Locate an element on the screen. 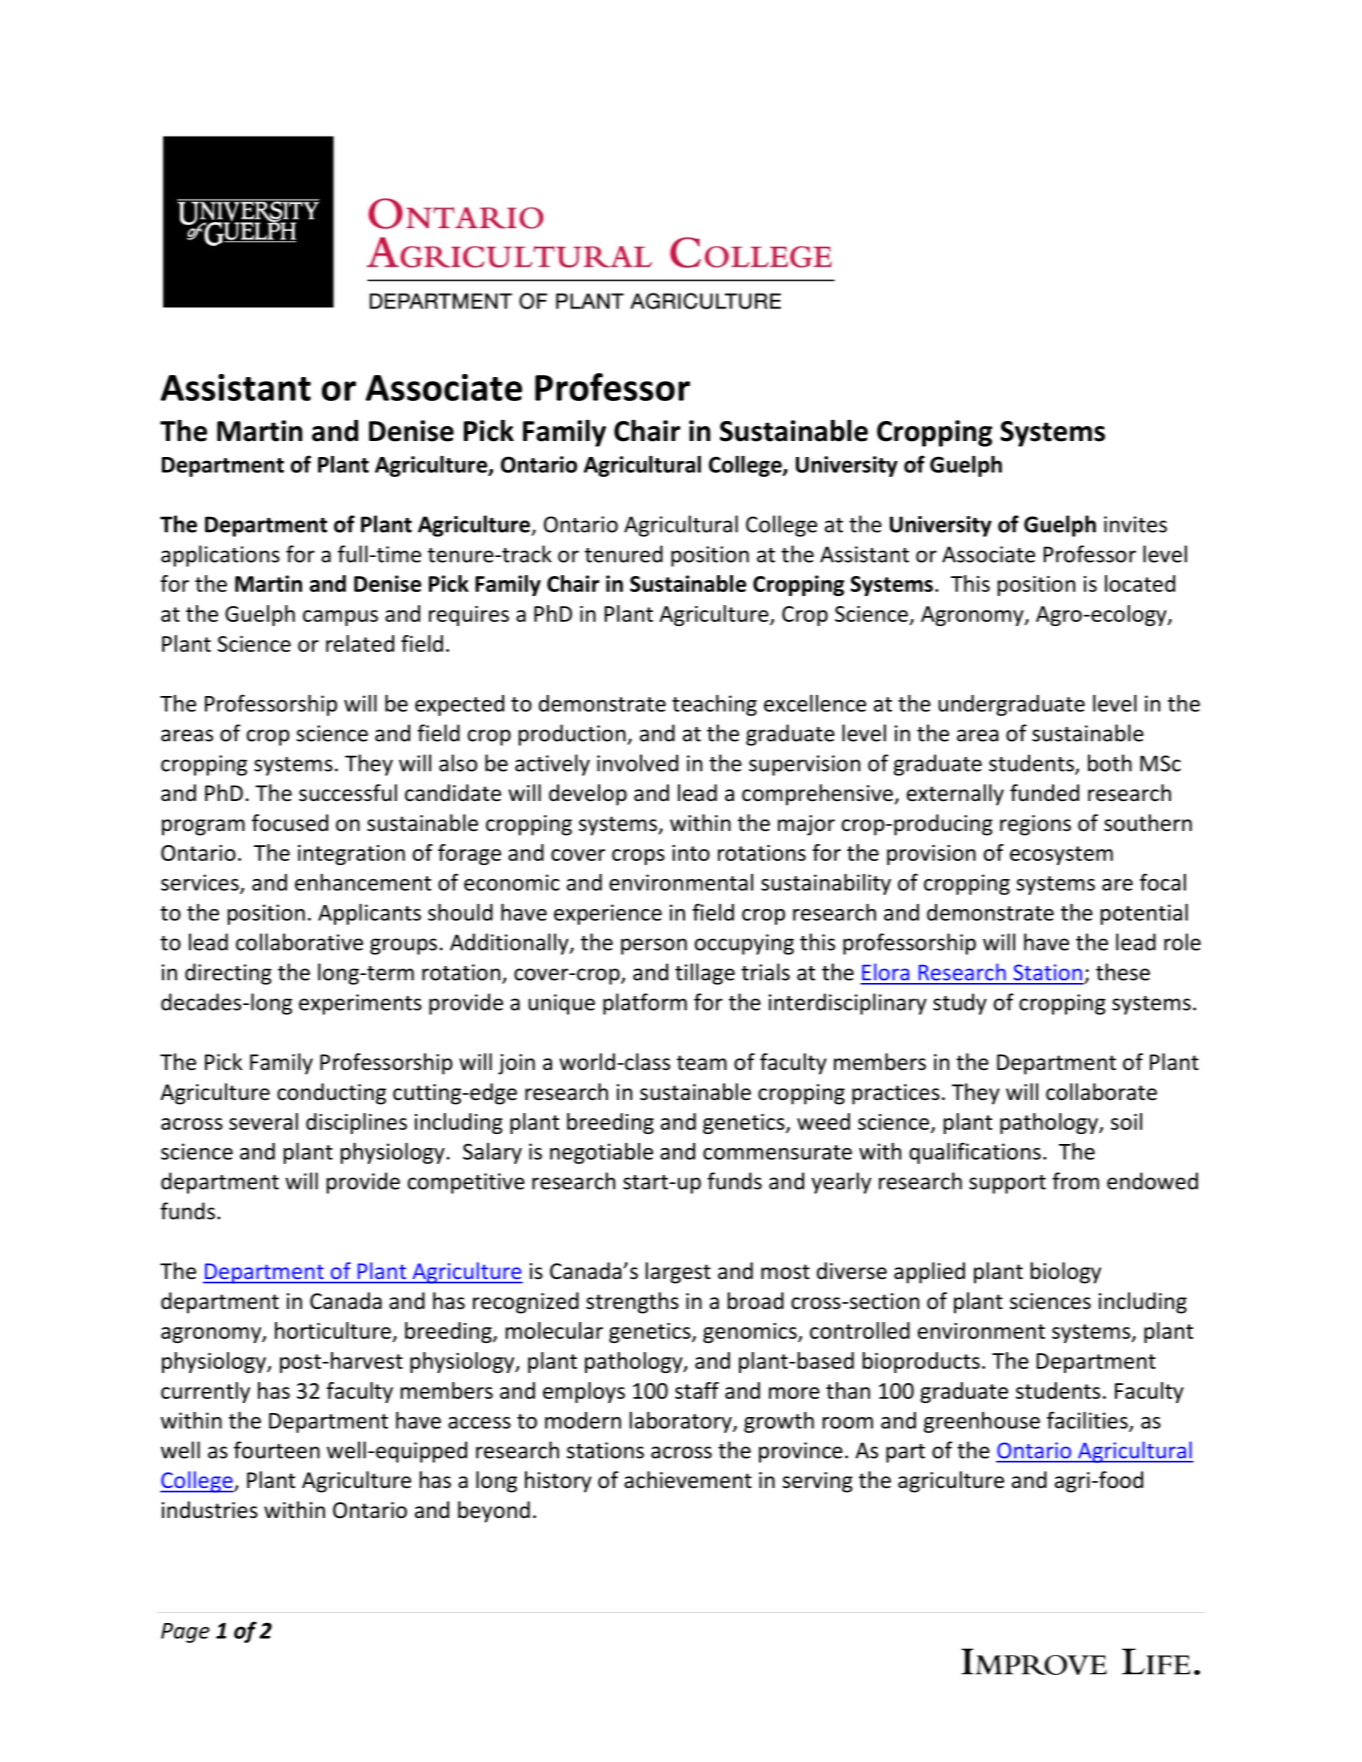  biology is located at coordinates (1066, 1273).
